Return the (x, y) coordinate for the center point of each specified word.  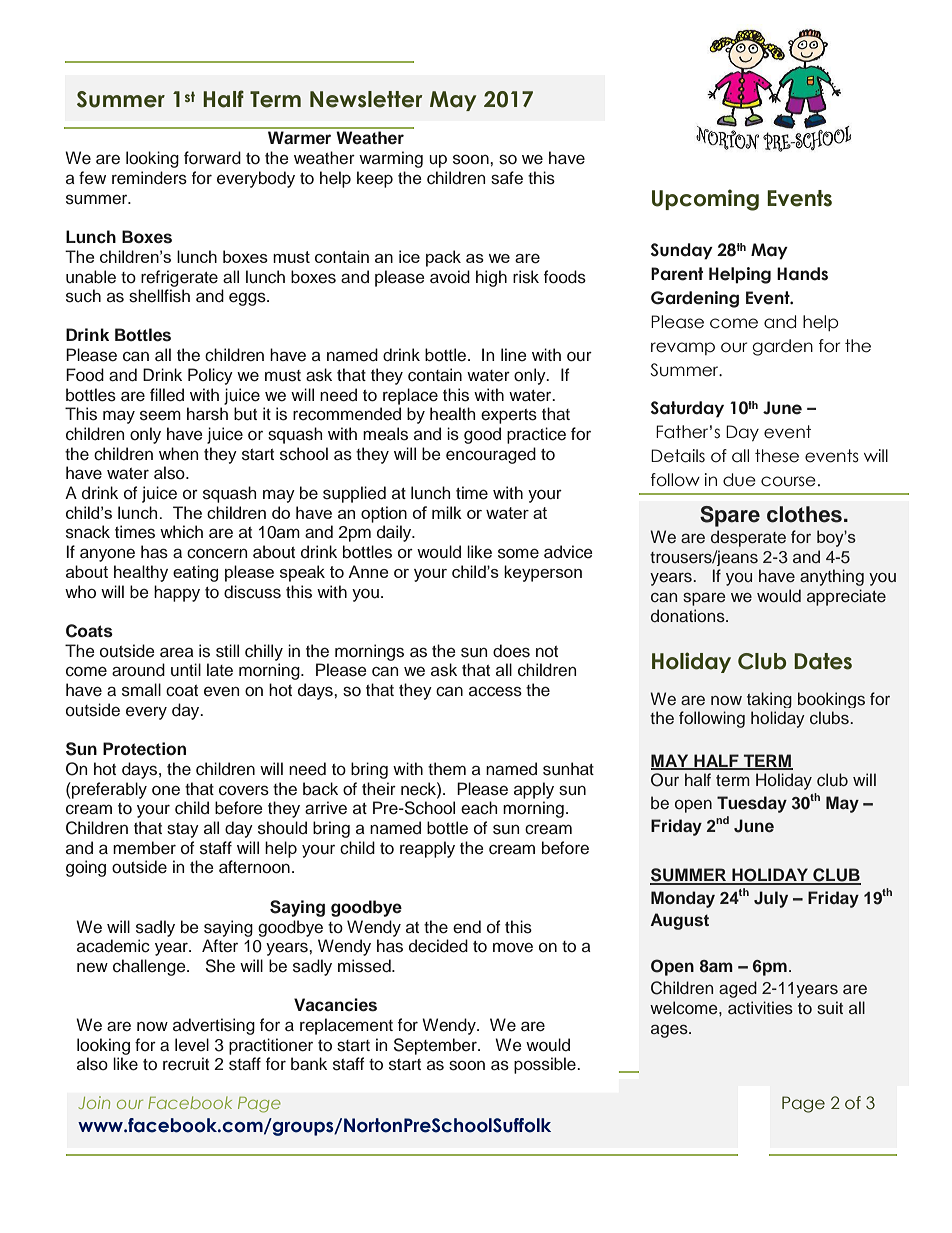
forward (212, 158)
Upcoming (705, 200)
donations (689, 616)
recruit (186, 1064)
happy (177, 593)
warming (391, 159)
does (511, 651)
